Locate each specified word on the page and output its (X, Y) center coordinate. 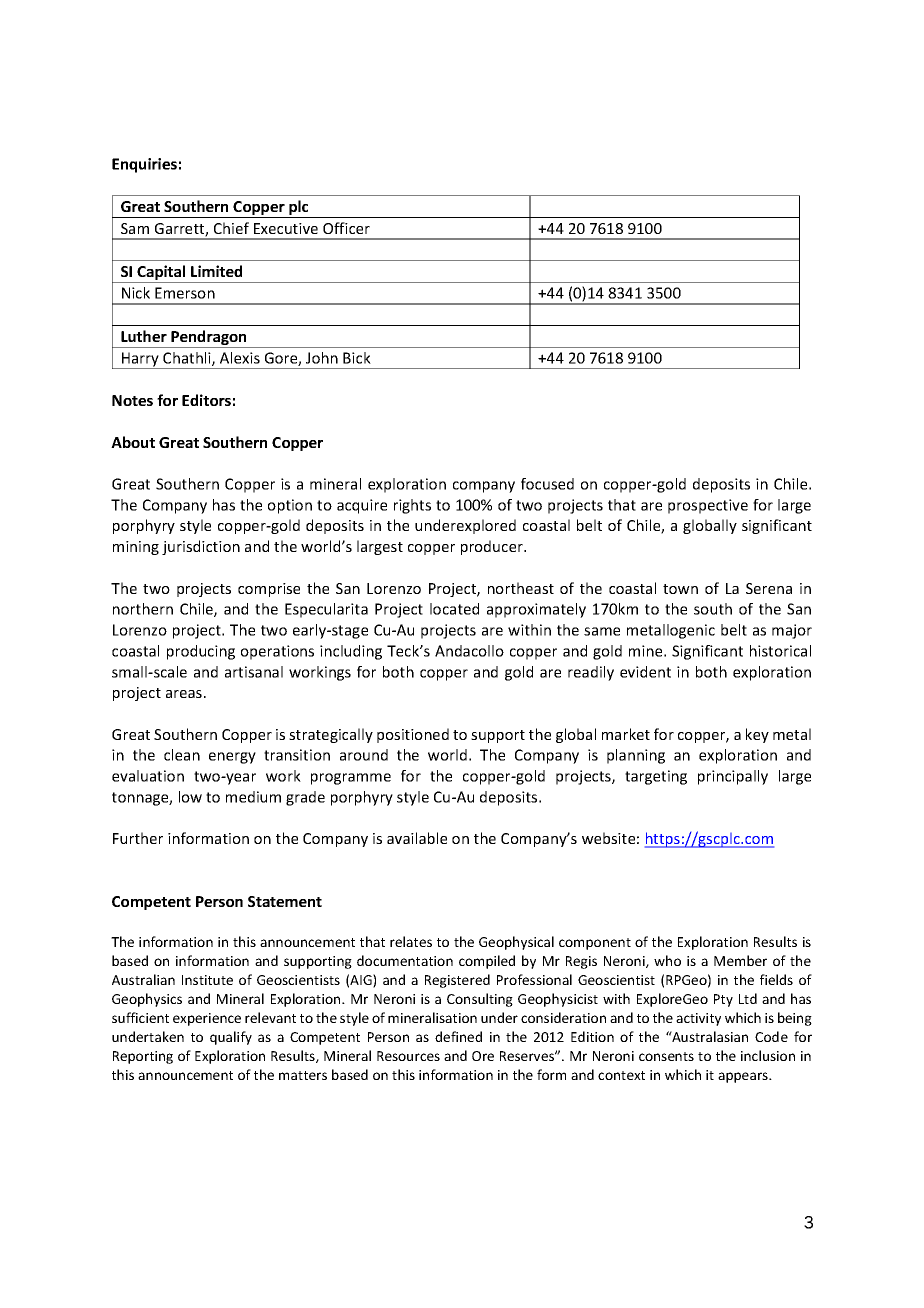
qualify (231, 1038)
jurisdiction (201, 547)
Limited (216, 271)
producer (493, 547)
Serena (769, 588)
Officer (346, 228)
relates (411, 941)
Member (740, 960)
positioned (413, 735)
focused (547, 484)
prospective (708, 506)
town (680, 589)
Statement (285, 901)
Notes (132, 400)
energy (232, 758)
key (757, 735)
